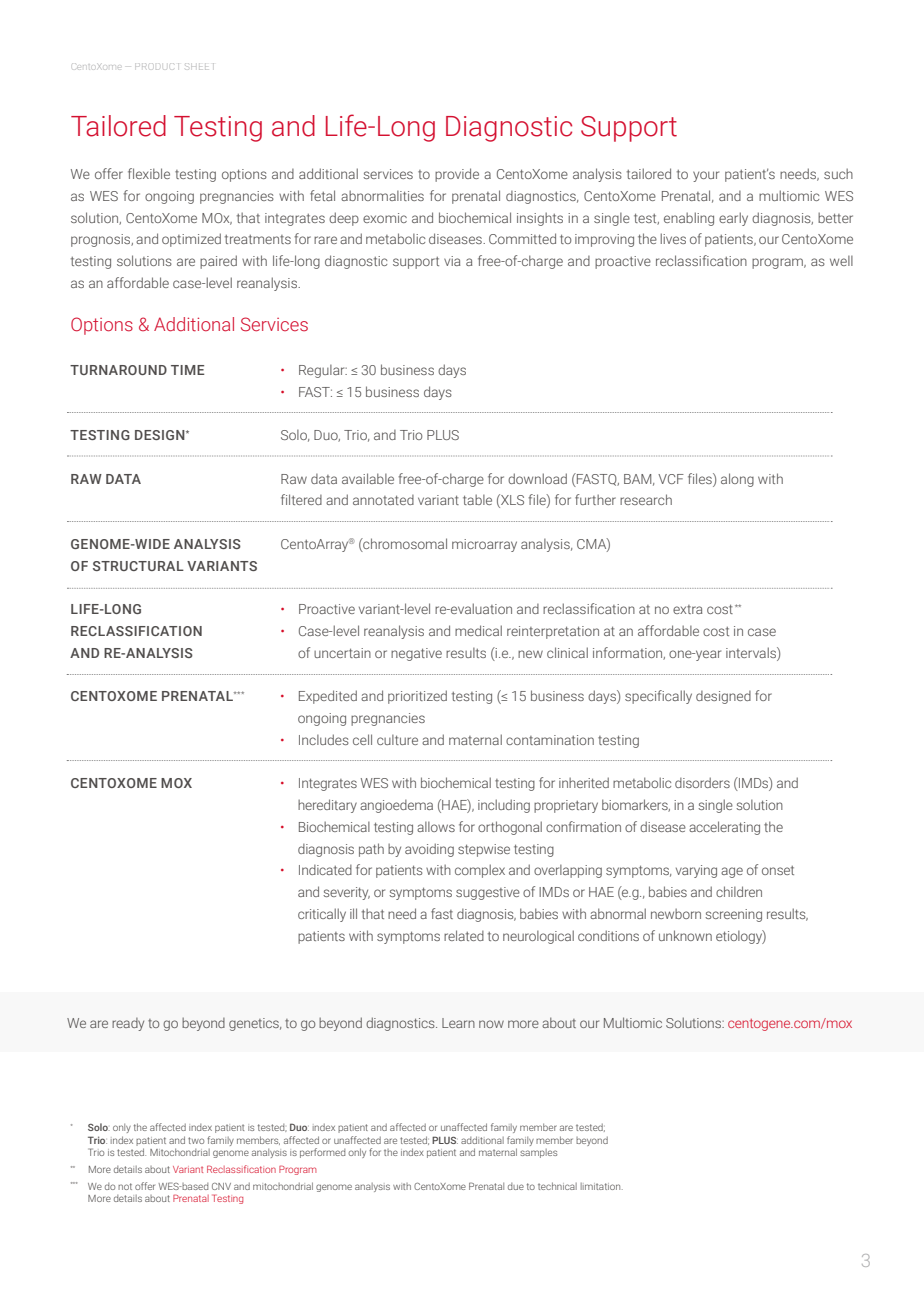 The image size is (924, 1308). What do you see at coordinates (157, 66) in the page?
I see `PRODUCT` at bounding box center [157, 66].
